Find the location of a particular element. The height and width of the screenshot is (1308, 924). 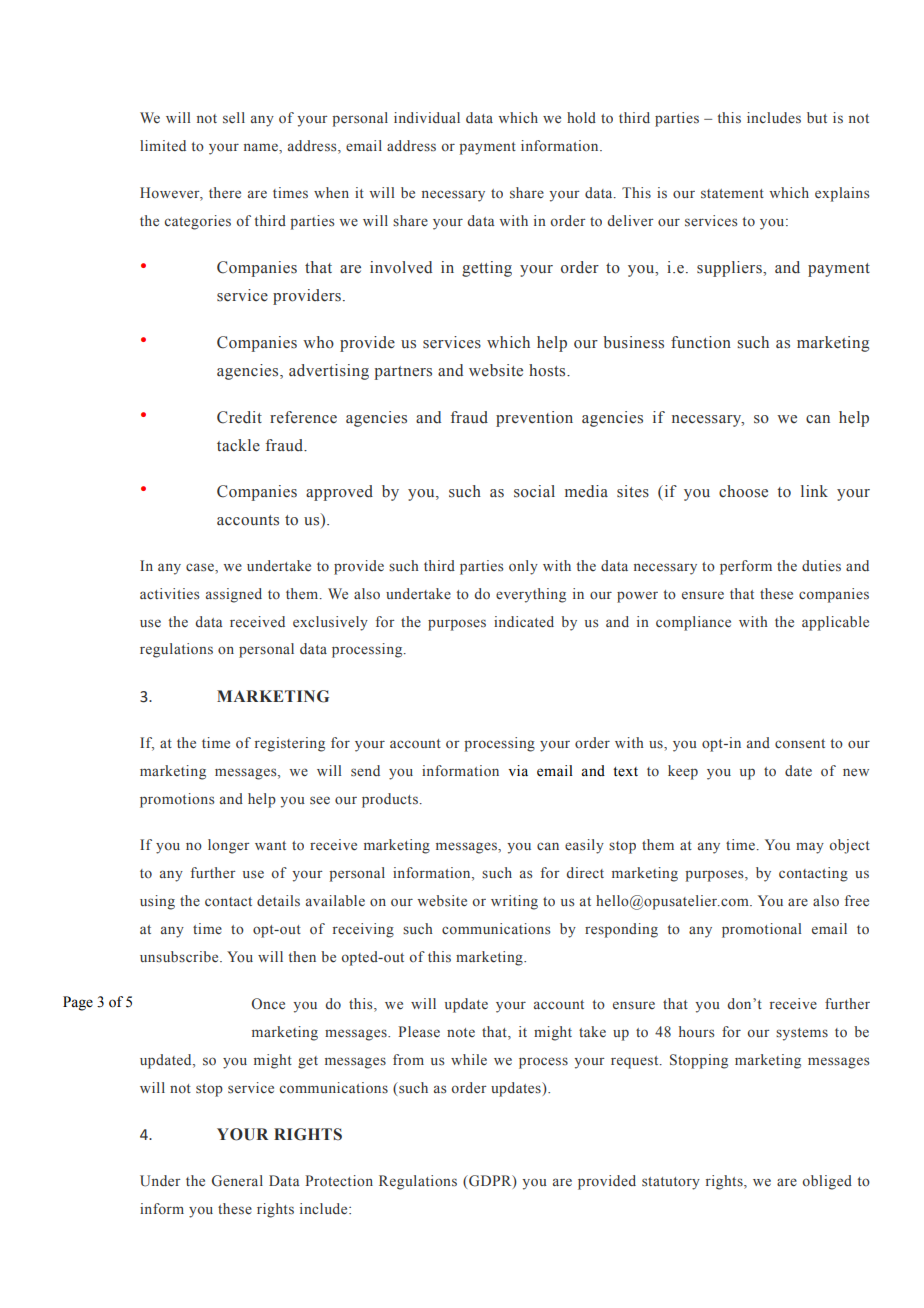

social is located at coordinates (534, 491).
